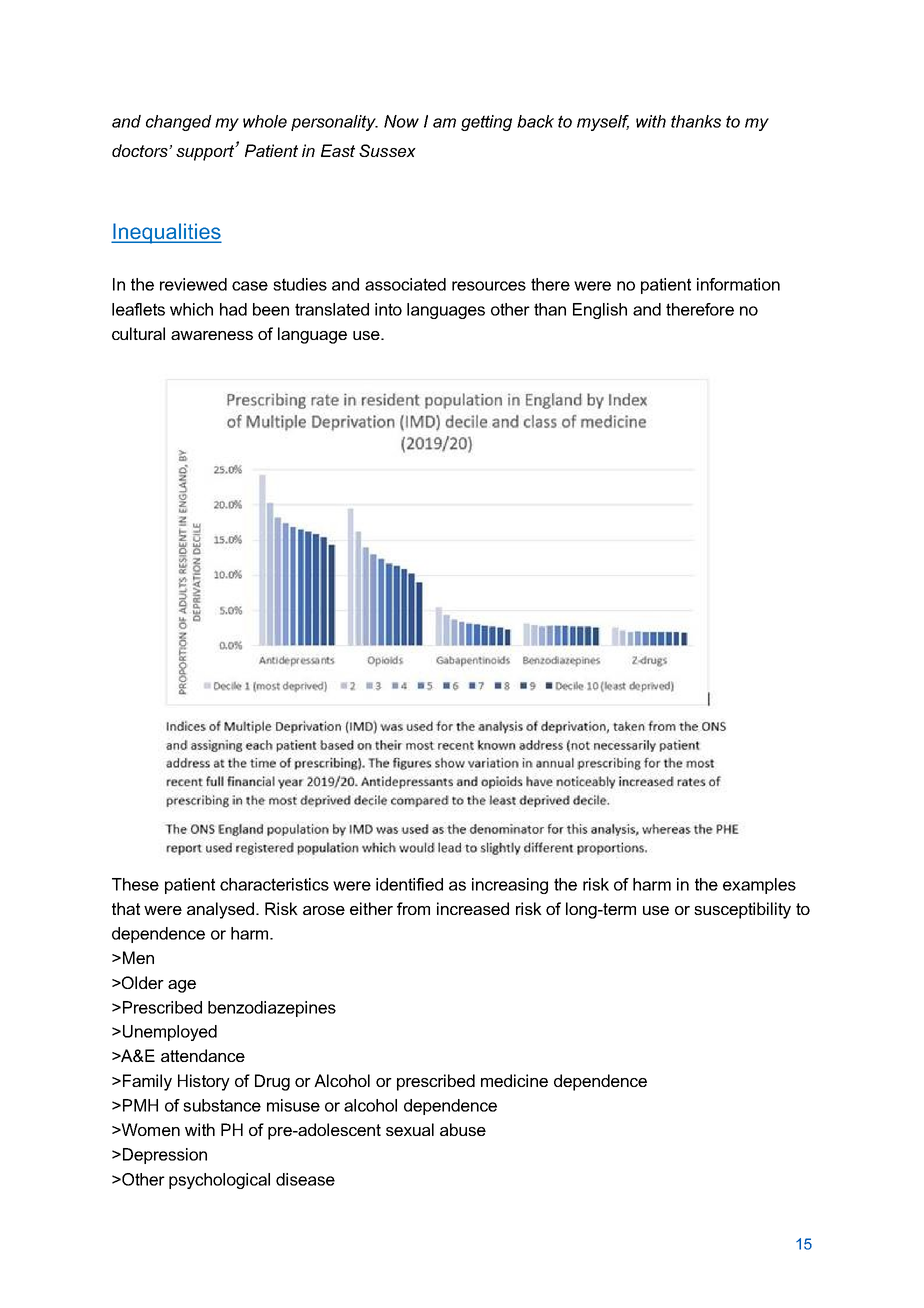  What do you see at coordinates (212, 335) in the page?
I see `awareness` at bounding box center [212, 335].
